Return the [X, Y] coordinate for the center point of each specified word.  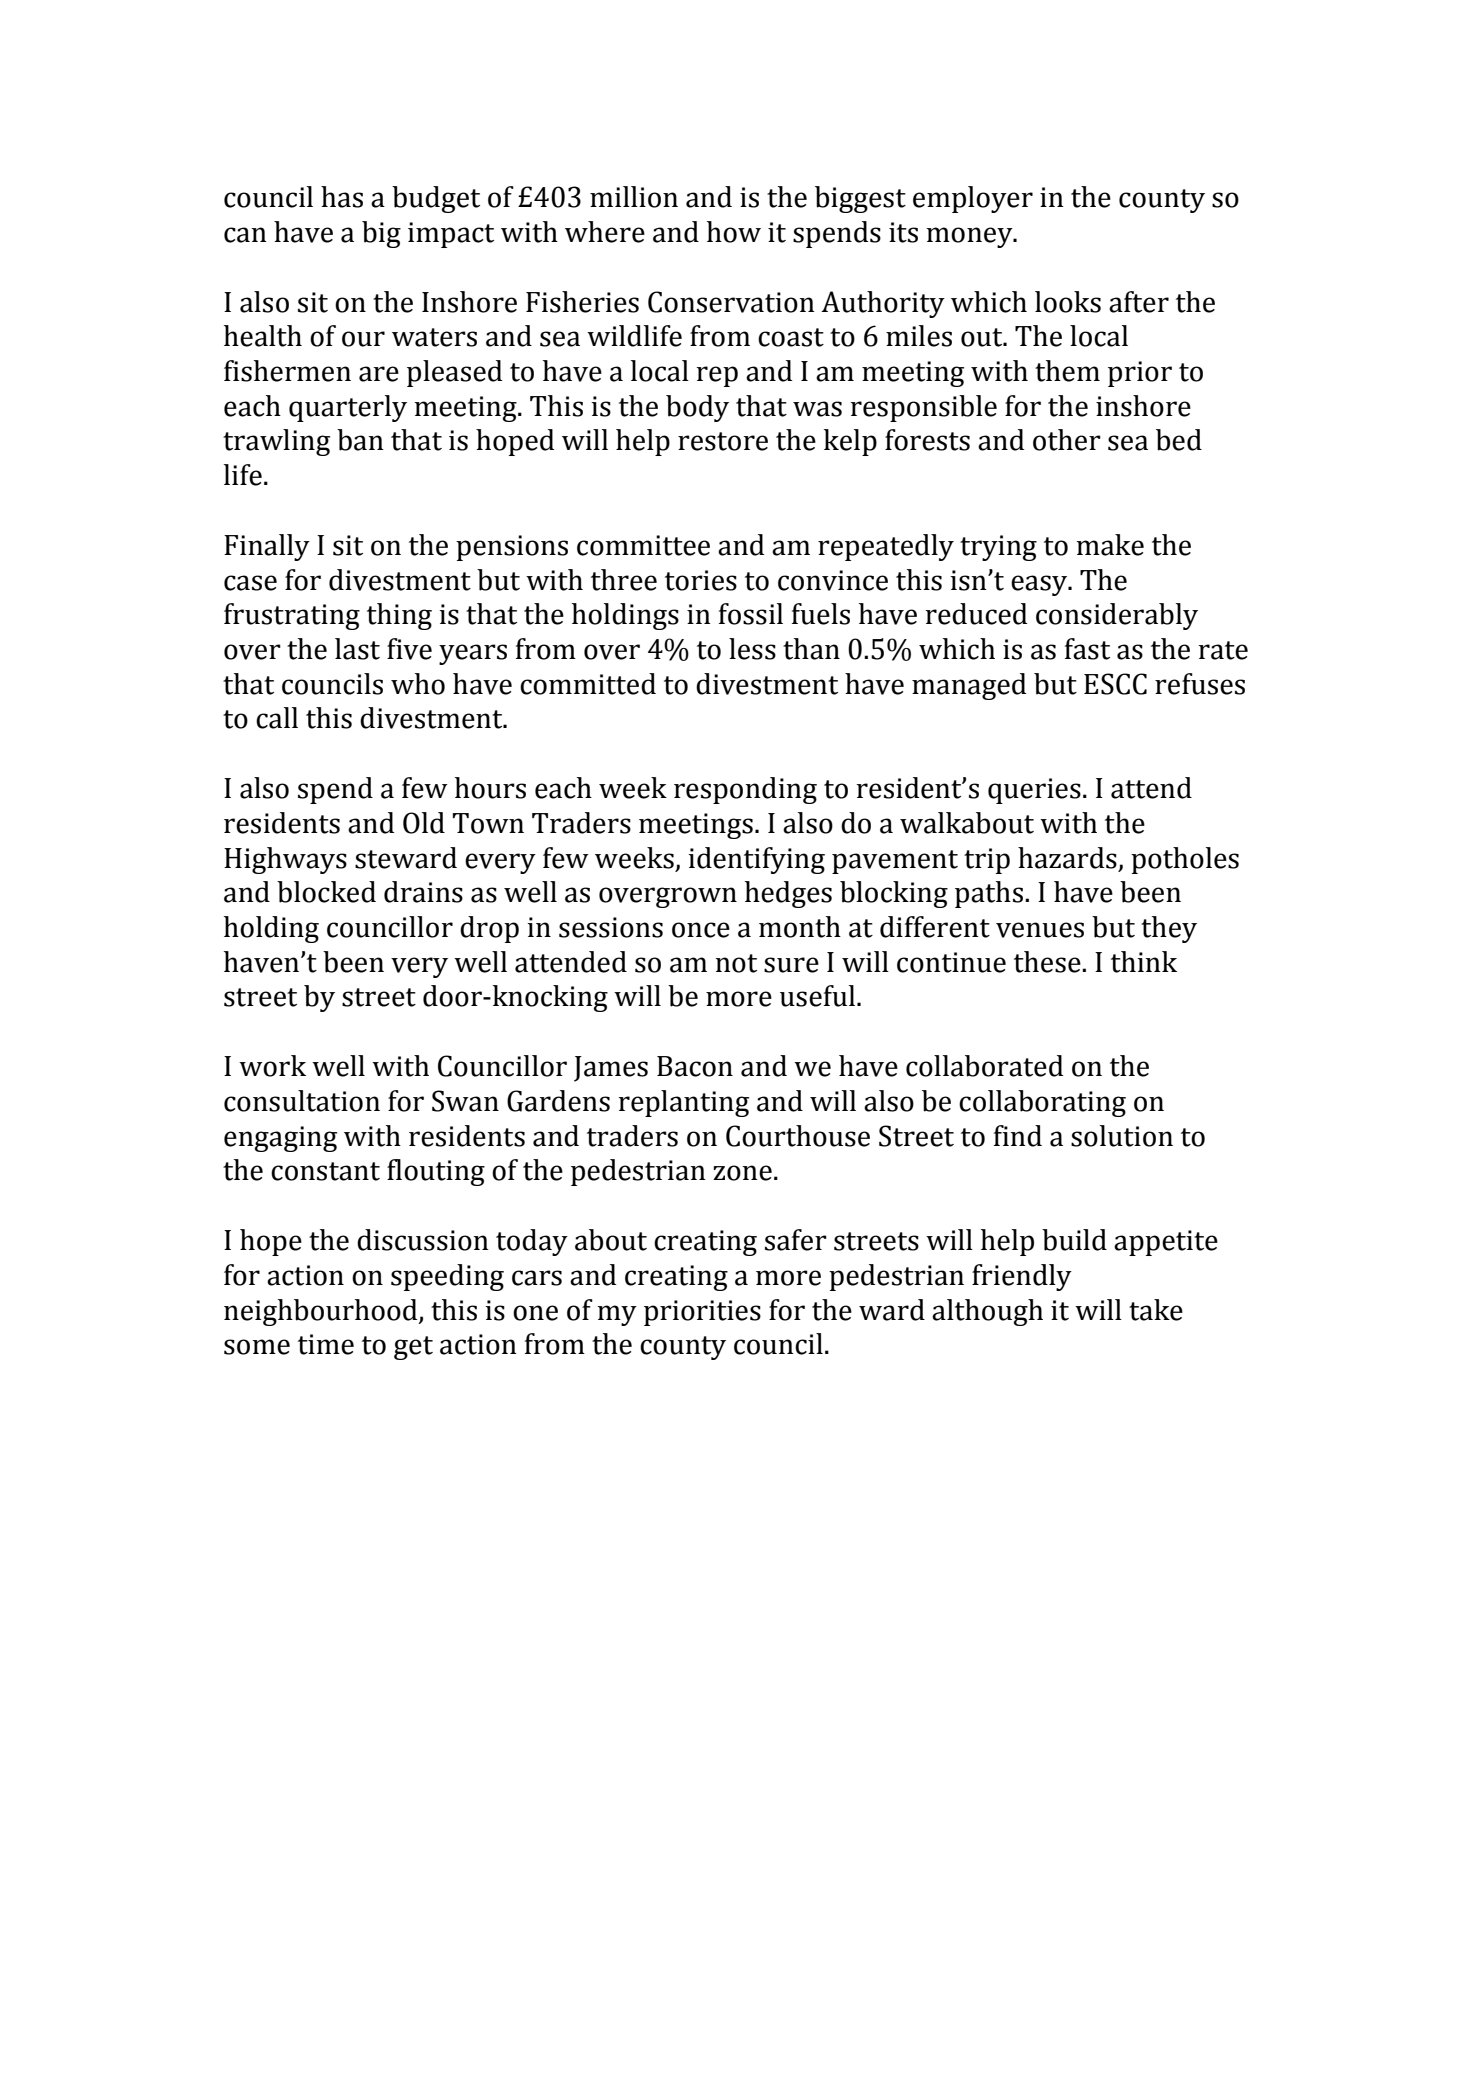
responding [745, 790]
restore [723, 441]
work [272, 1066]
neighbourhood [322, 1312]
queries [1034, 791]
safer [796, 1240]
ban [360, 440]
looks [1068, 302]
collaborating [1042, 1103]
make [1110, 545]
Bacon [695, 1066]
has [342, 197]
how [734, 232]
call [277, 718]
